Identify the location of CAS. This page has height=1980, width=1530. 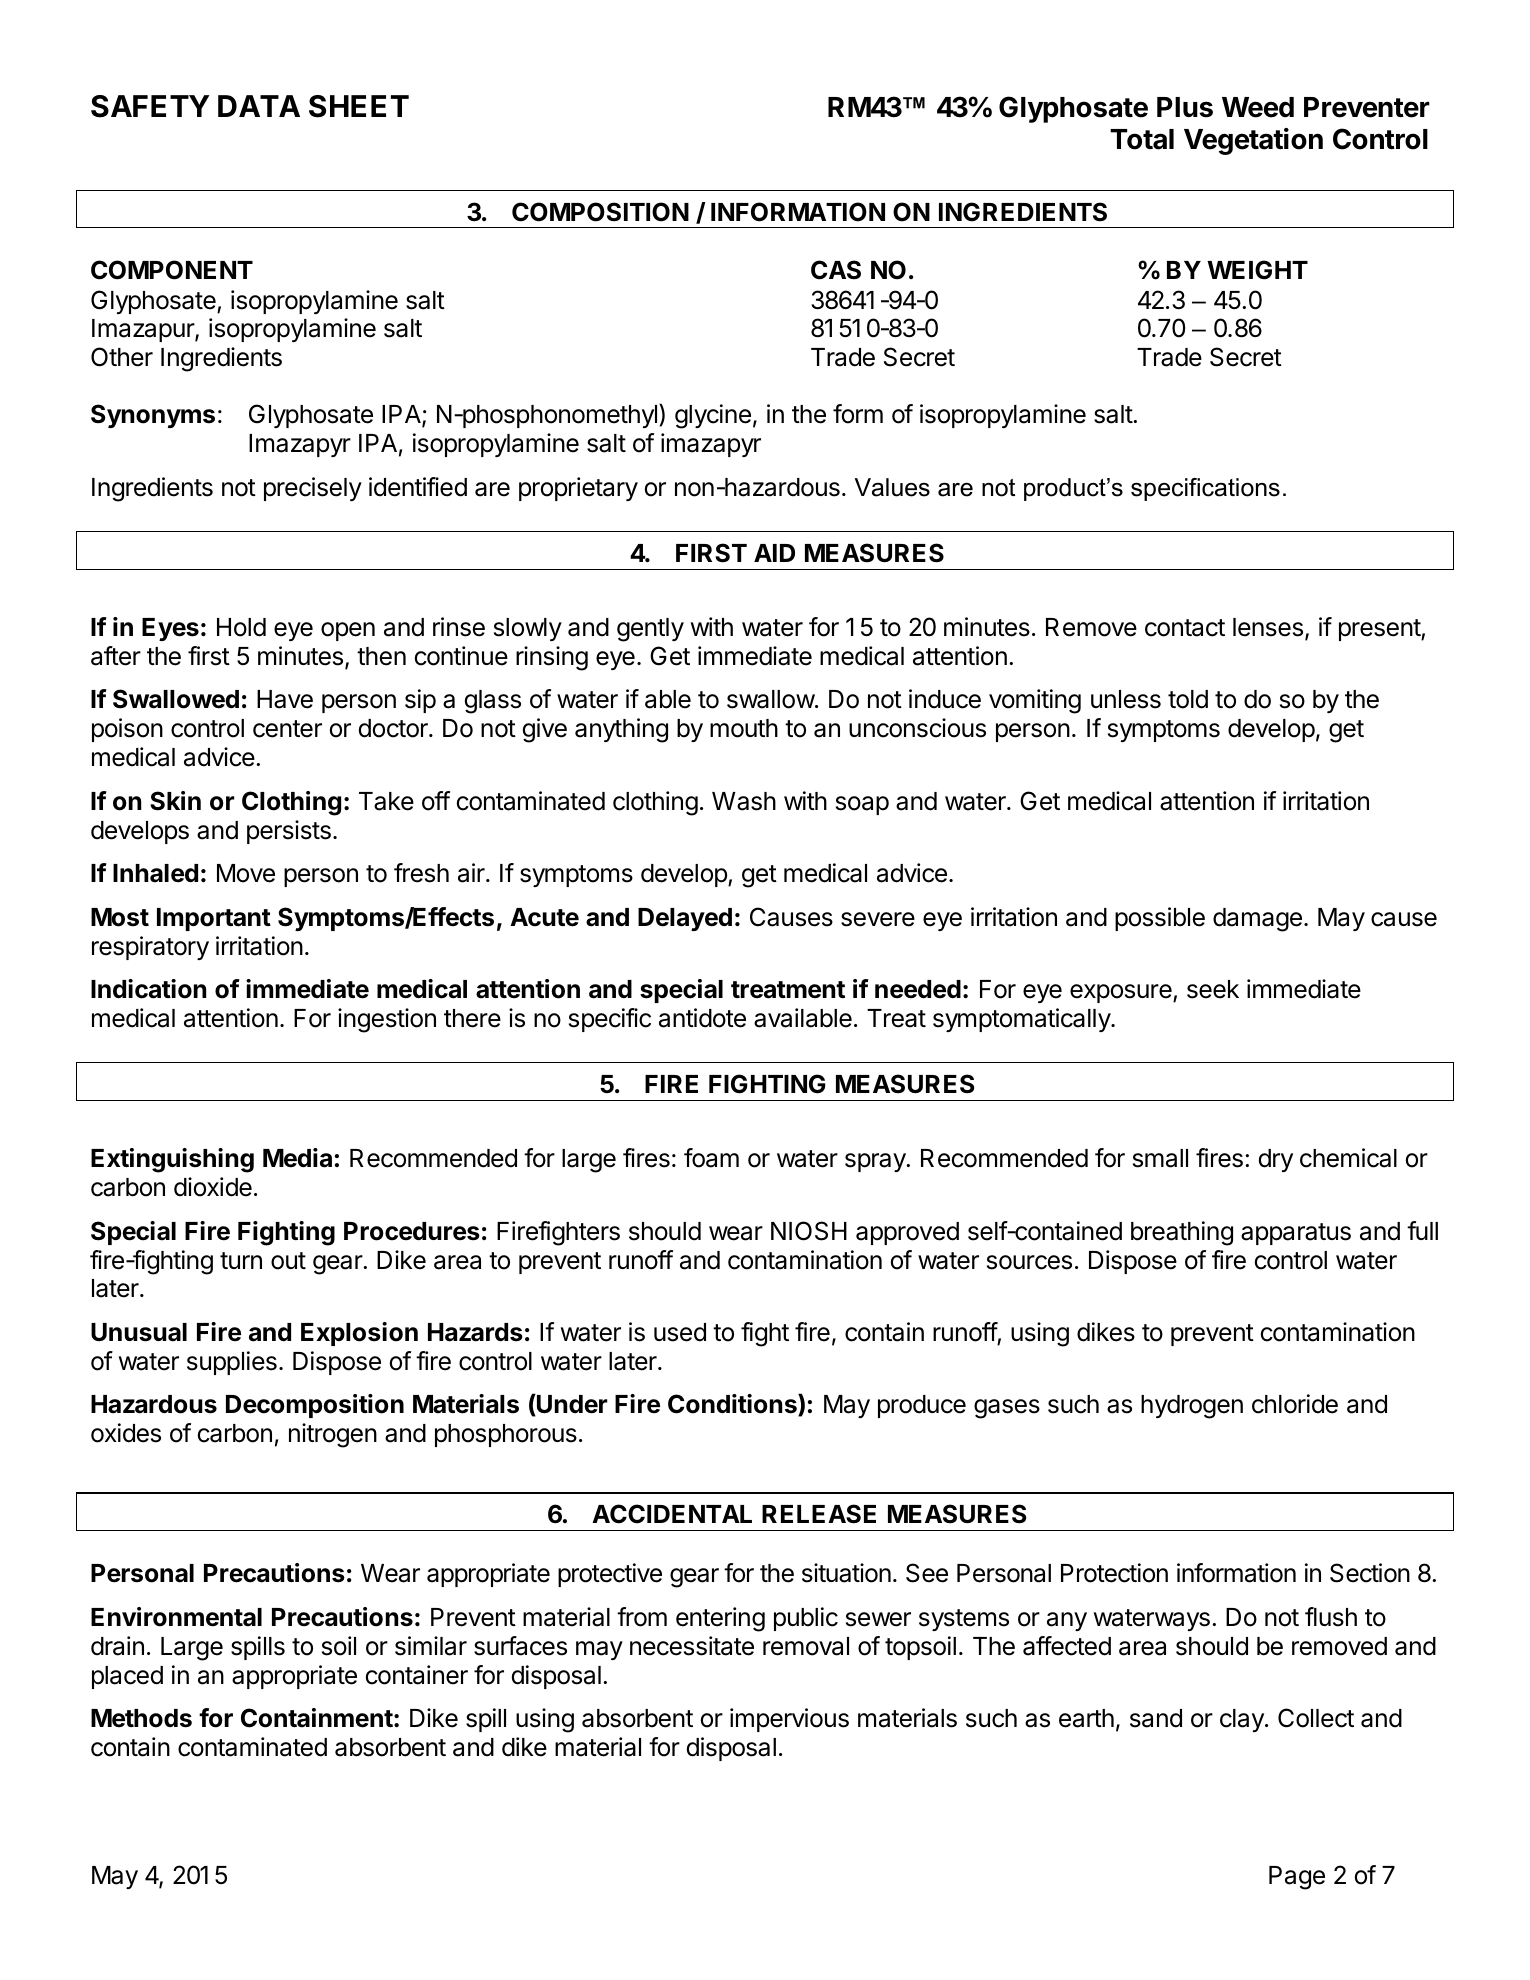
(836, 270).
